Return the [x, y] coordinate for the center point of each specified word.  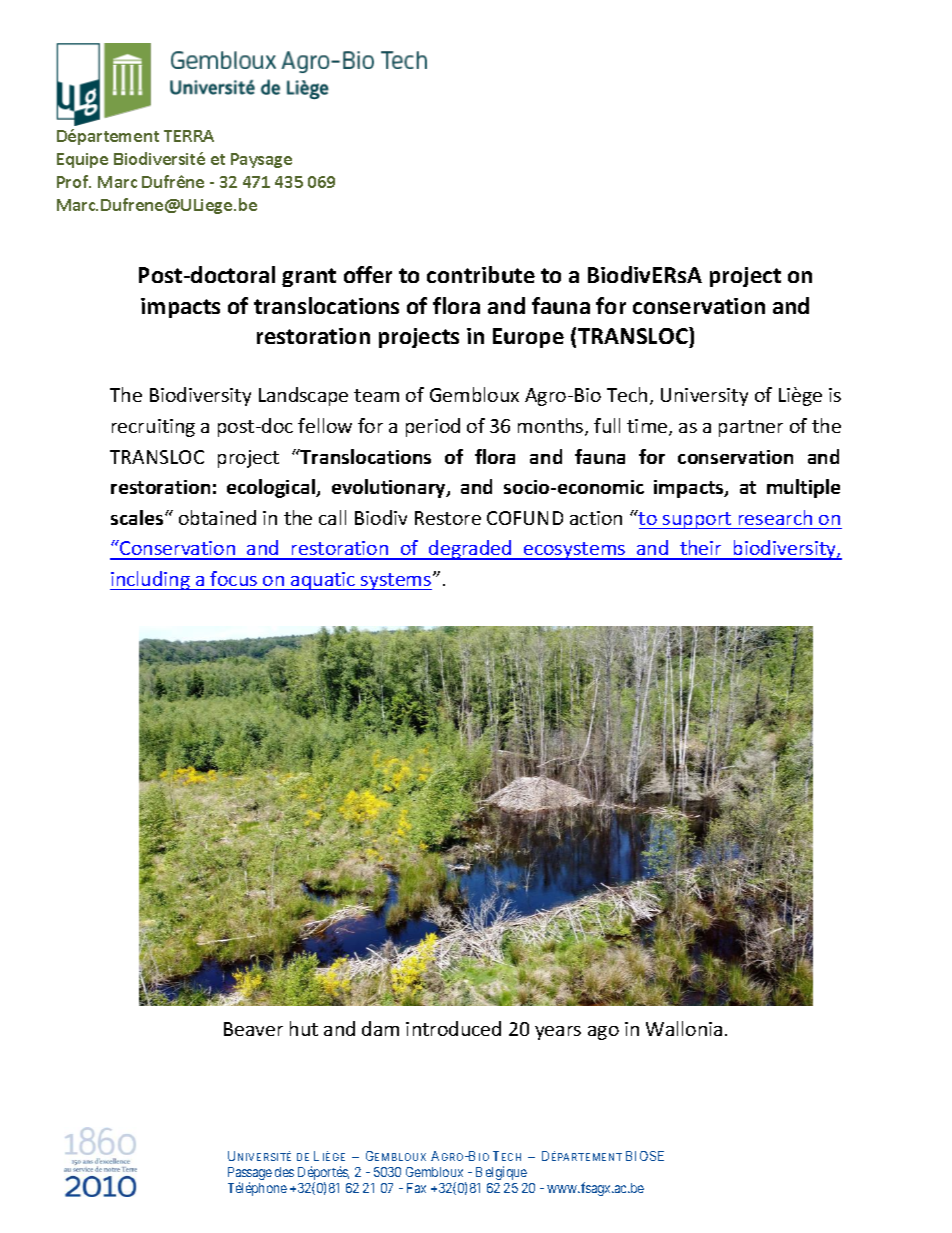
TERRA [189, 136]
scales [138, 517]
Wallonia [684, 1028]
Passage [250, 1175]
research [775, 517]
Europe [528, 338]
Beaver [253, 1029]
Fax [416, 1188]
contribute [481, 274]
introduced [453, 1028]
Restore [448, 518]
